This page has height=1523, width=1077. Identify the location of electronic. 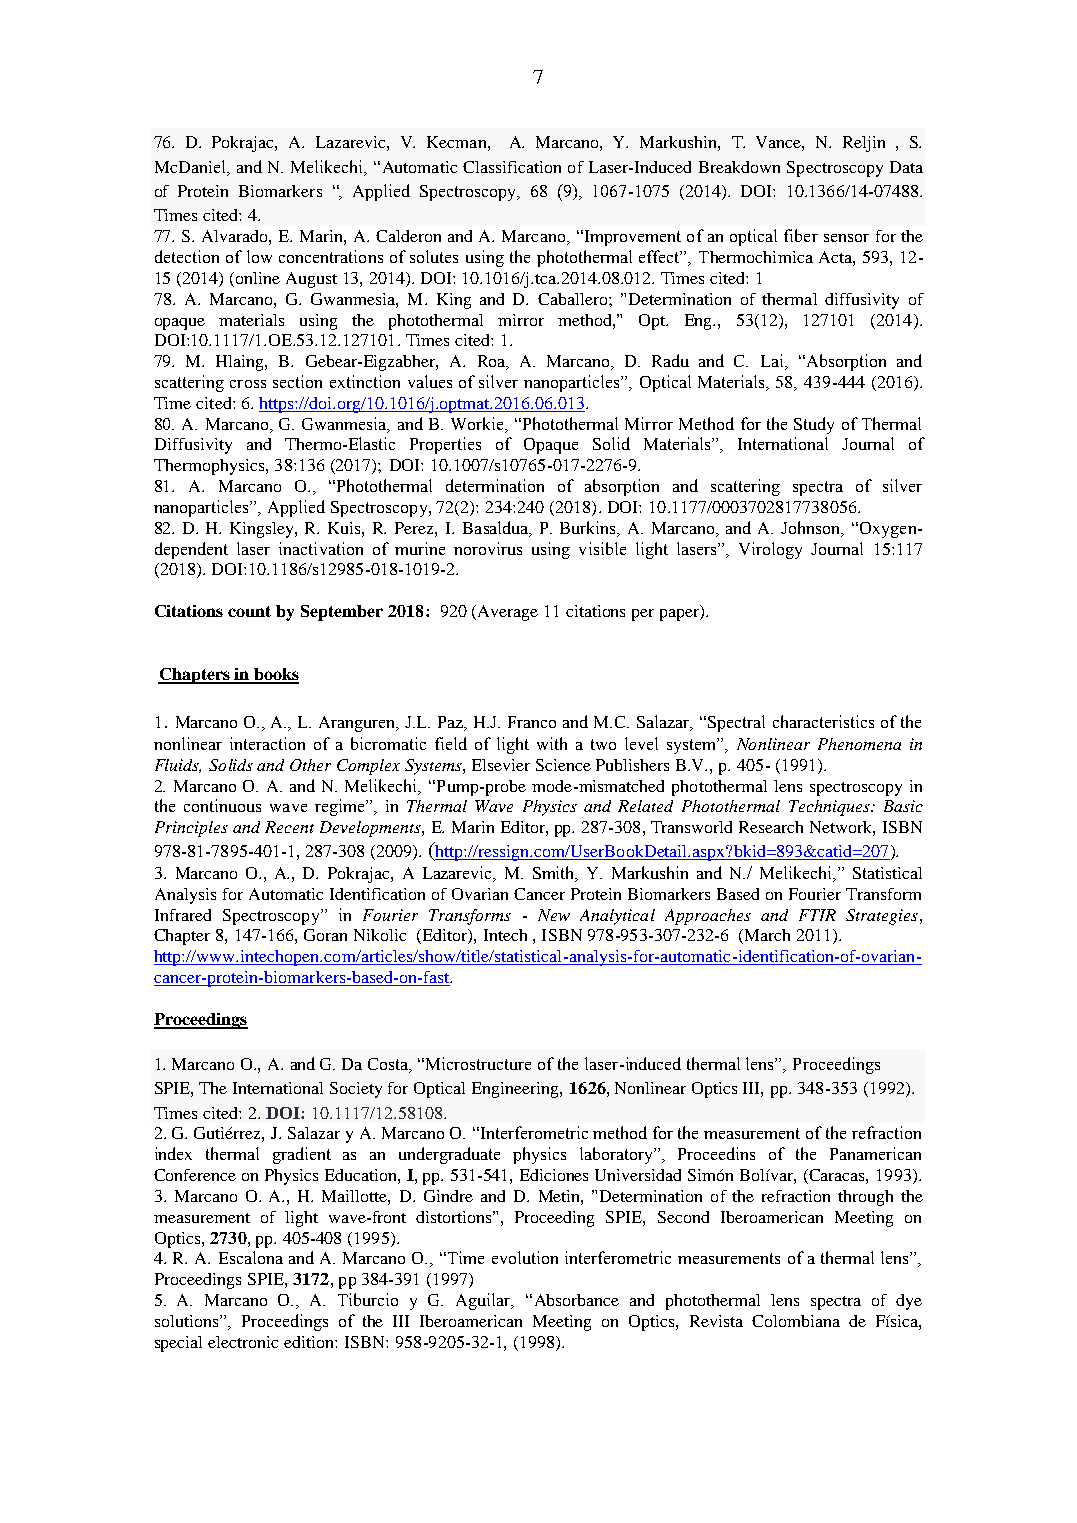
(243, 1342).
